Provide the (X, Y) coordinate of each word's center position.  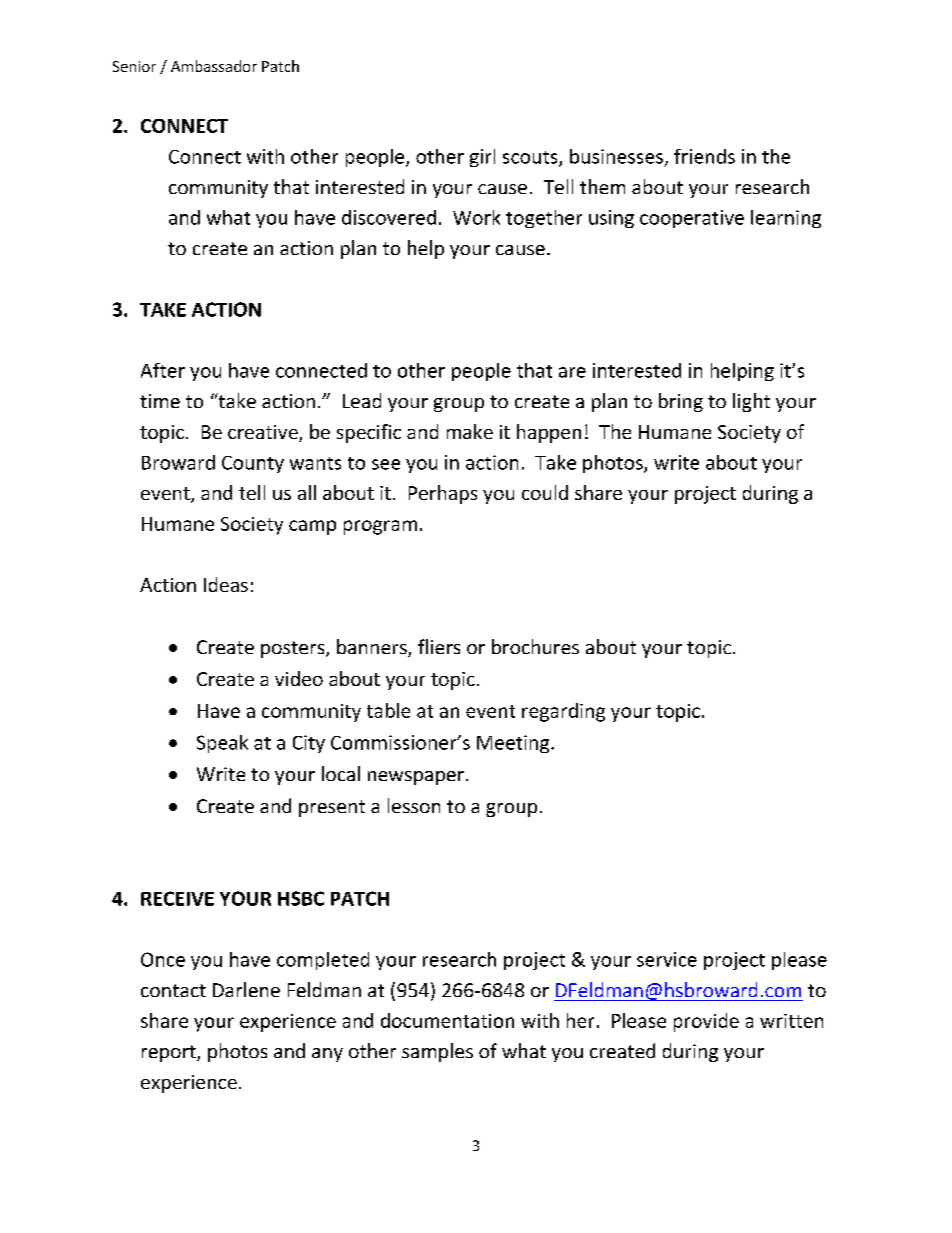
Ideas (226, 584)
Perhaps (443, 494)
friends (704, 156)
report (170, 1053)
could (545, 492)
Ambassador (214, 66)
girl (482, 158)
